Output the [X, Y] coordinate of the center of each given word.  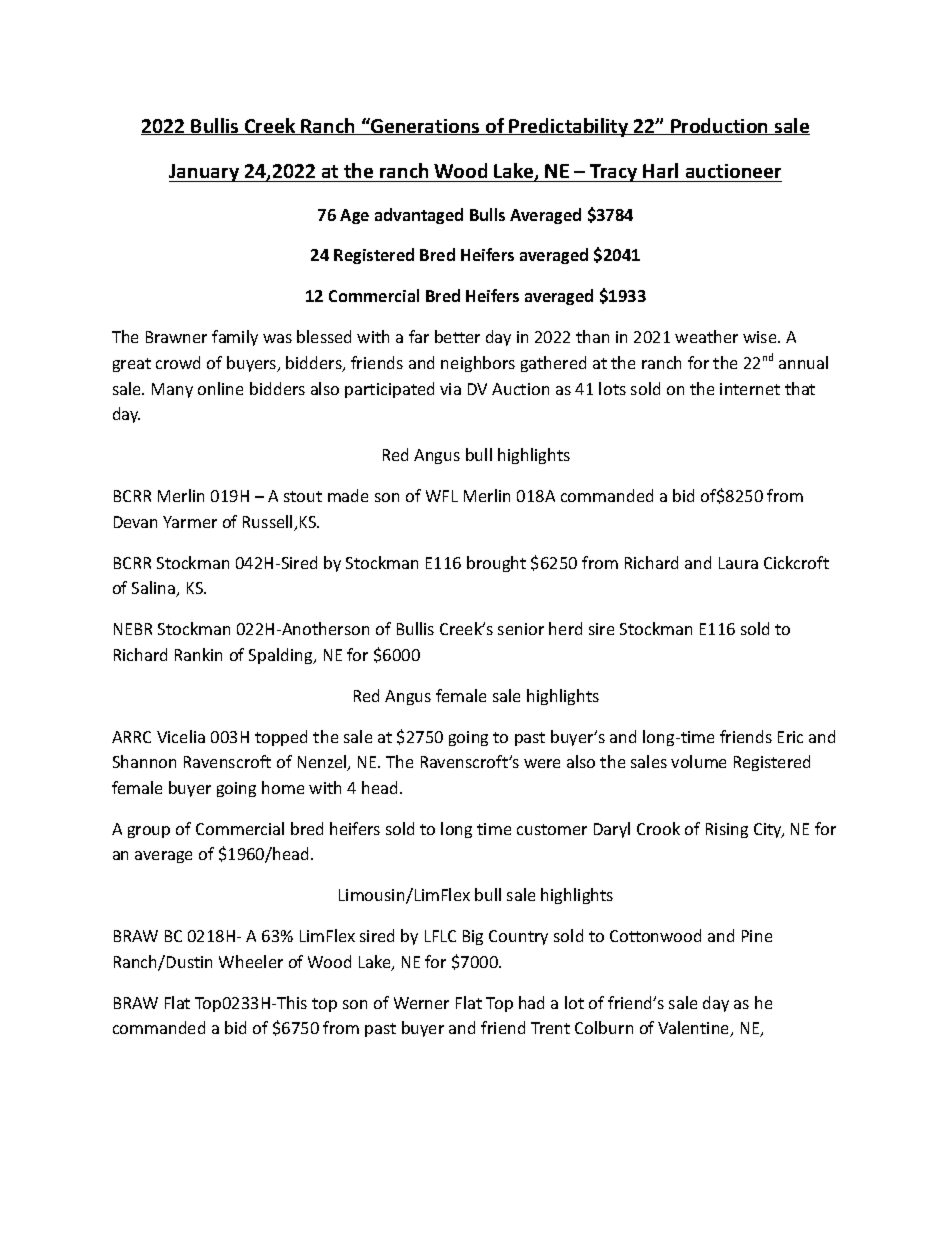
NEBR [133, 629]
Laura [738, 563]
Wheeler [251, 961]
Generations [425, 126]
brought [496, 564]
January [205, 173]
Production [720, 126]
